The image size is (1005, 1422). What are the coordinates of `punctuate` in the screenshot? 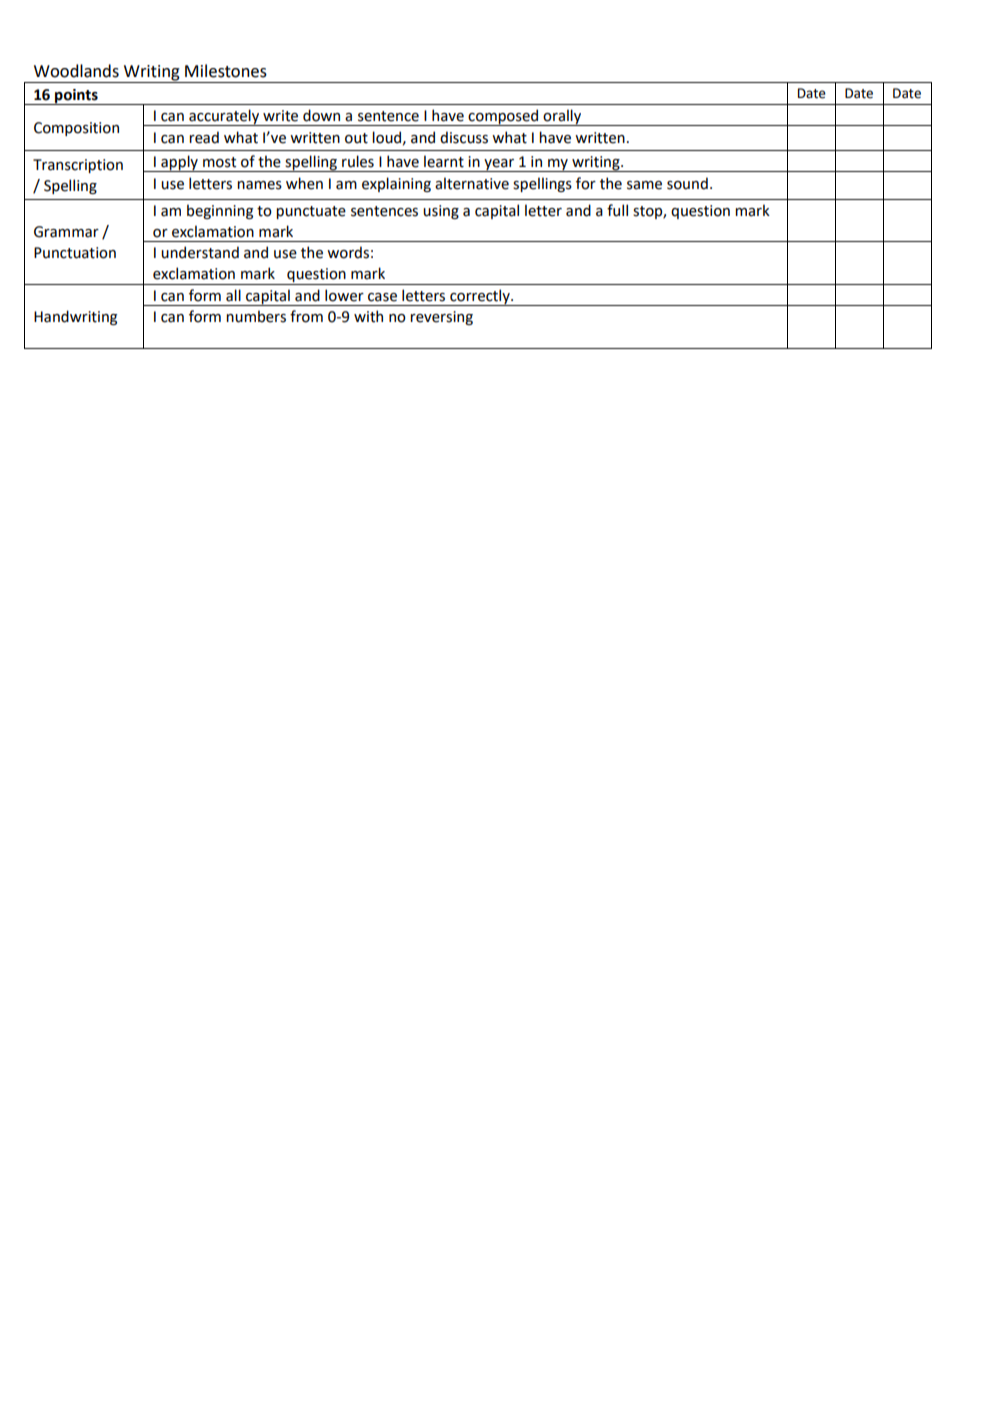 It's located at (311, 212).
